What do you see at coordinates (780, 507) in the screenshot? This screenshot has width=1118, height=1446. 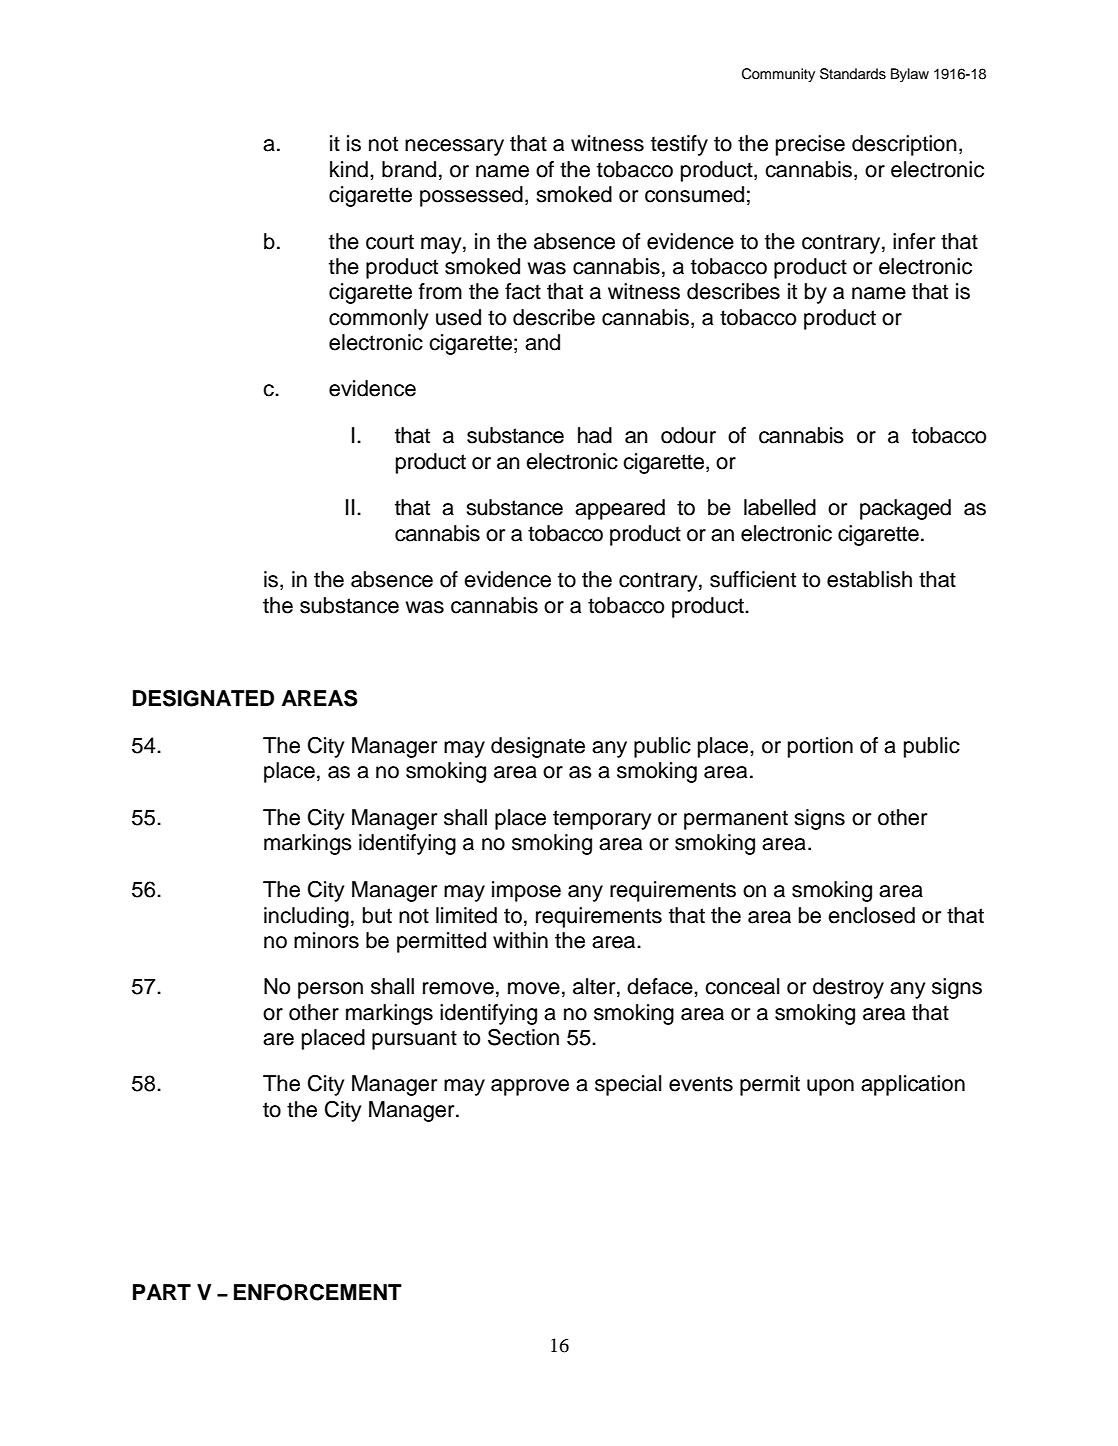 I see `labelled` at bounding box center [780, 507].
